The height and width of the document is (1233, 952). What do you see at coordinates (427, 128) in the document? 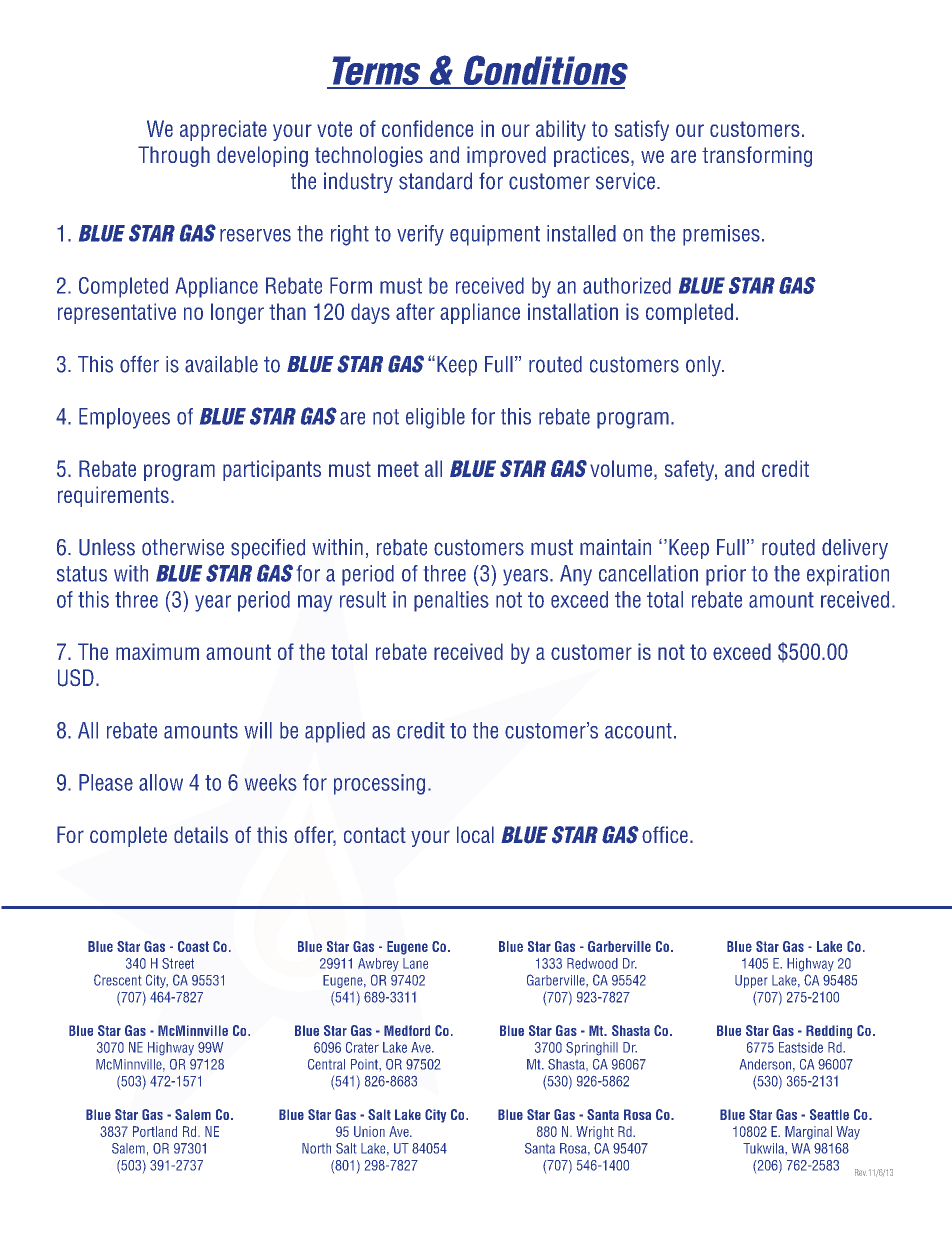
I see `confidence` at bounding box center [427, 128].
